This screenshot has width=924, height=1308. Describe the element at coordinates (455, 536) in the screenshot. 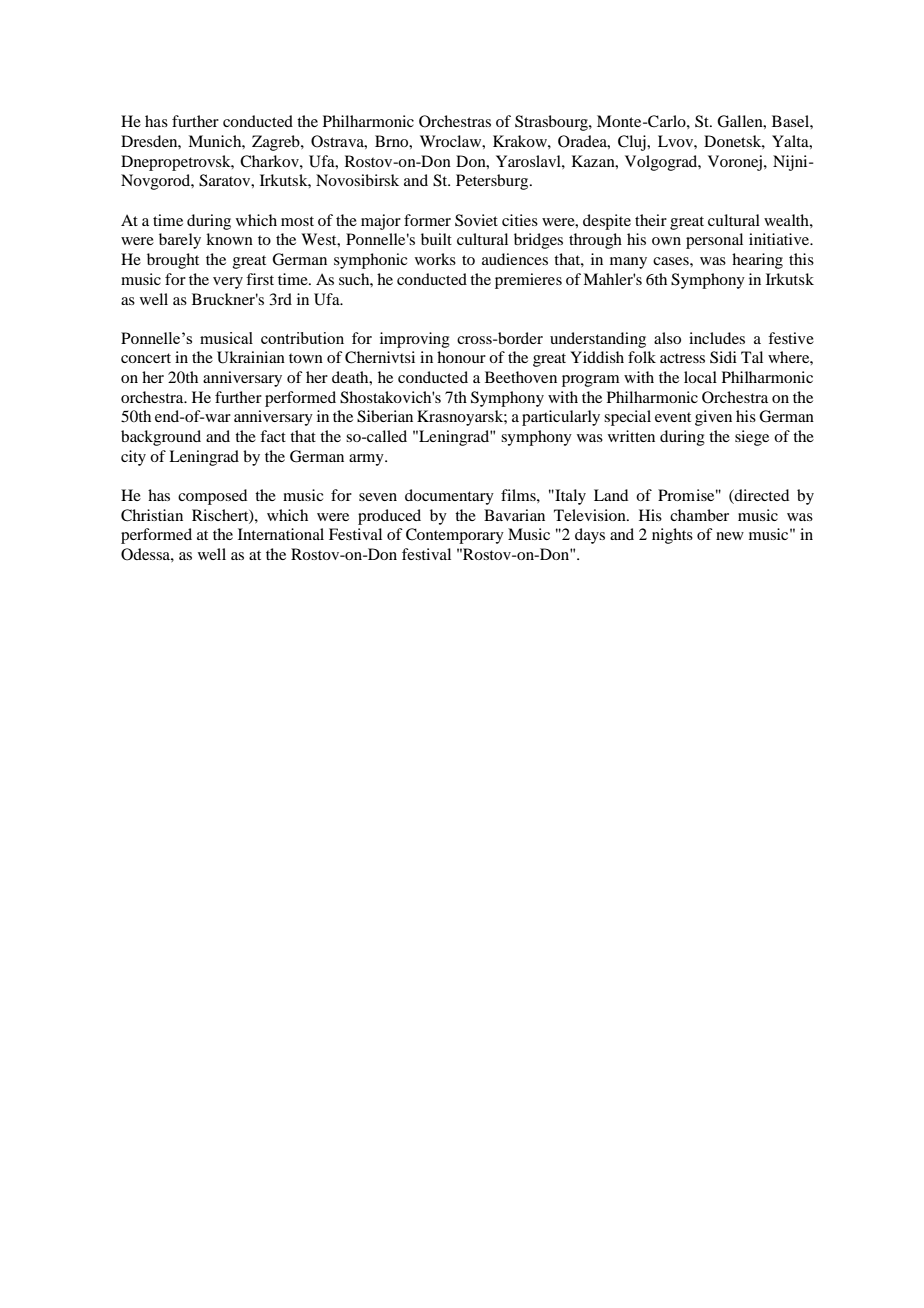

I see `Contemporary` at that location.
